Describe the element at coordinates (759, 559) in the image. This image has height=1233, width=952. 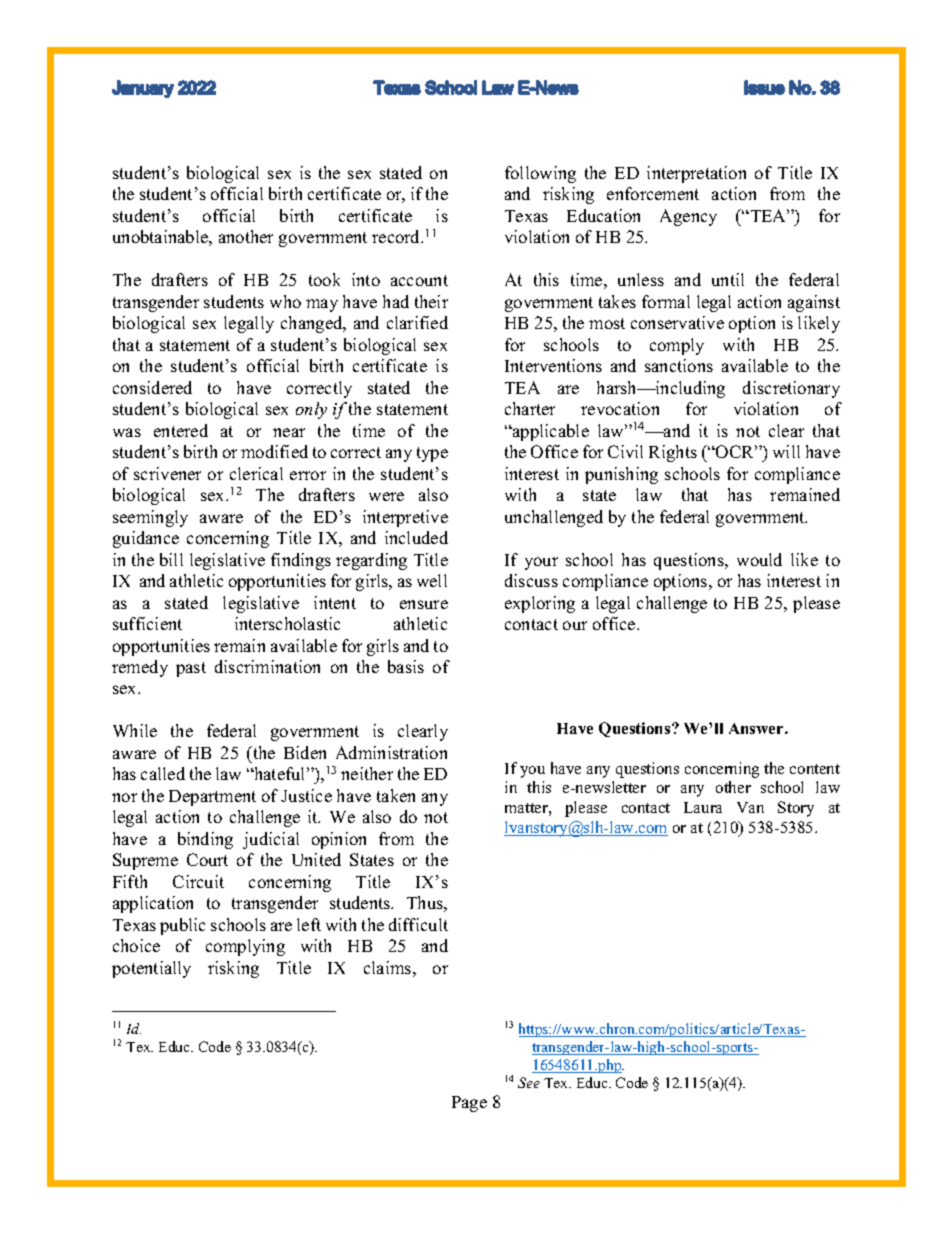
I see `would` at that location.
